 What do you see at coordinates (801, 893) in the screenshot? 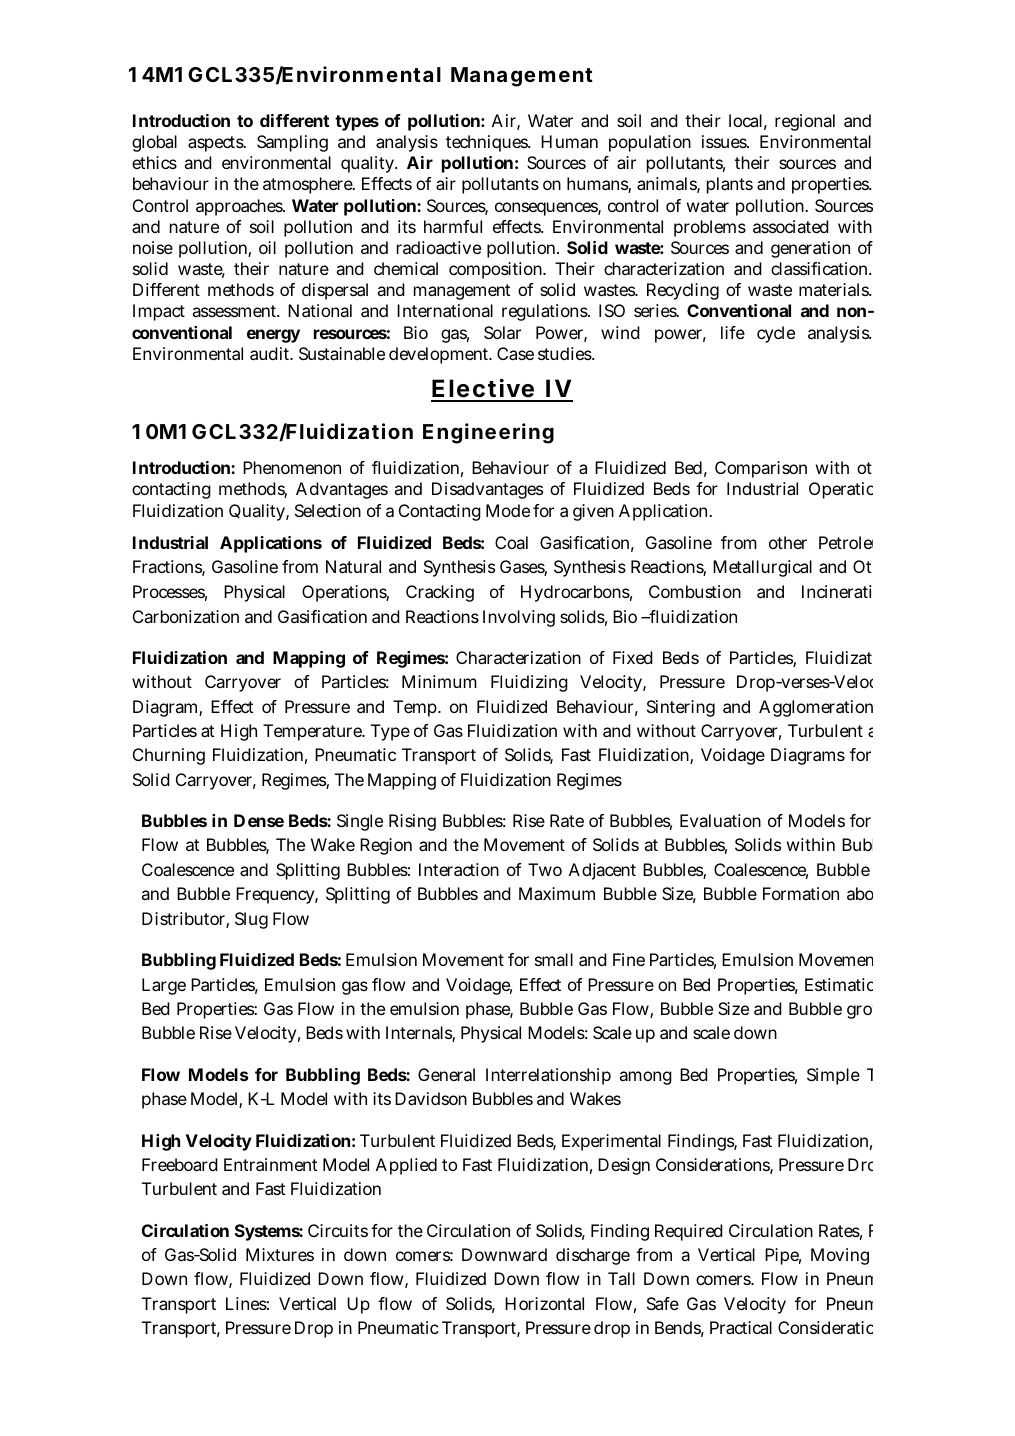
I see `Formation` at bounding box center [801, 893].
